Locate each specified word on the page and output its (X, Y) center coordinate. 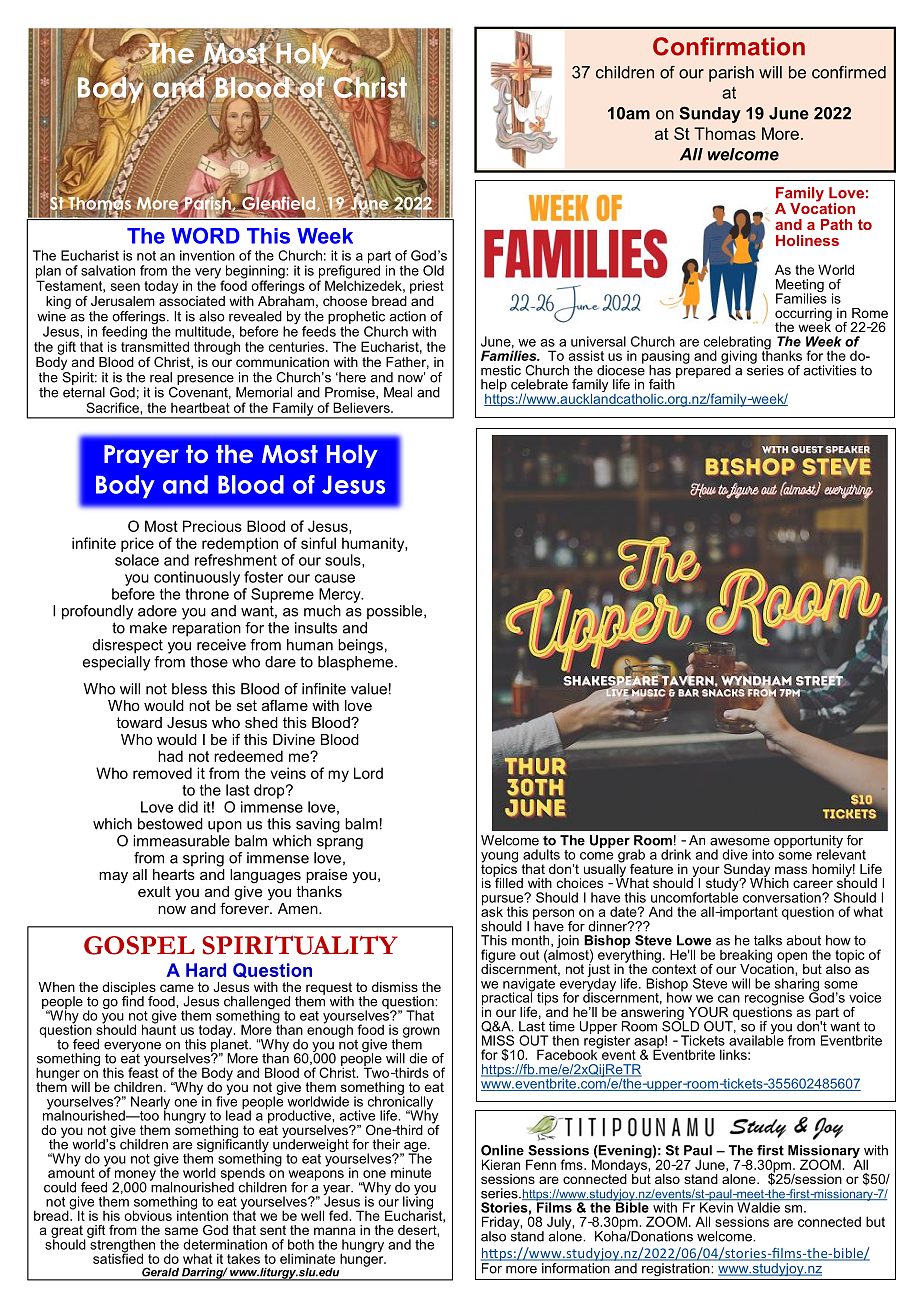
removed (162, 773)
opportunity (808, 843)
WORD (206, 235)
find (133, 1000)
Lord (368, 773)
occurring (803, 315)
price (137, 544)
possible (396, 612)
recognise (774, 1000)
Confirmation (729, 46)
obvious (148, 1215)
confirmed (849, 72)
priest (427, 287)
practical (508, 999)
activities (829, 370)
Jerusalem (123, 301)
